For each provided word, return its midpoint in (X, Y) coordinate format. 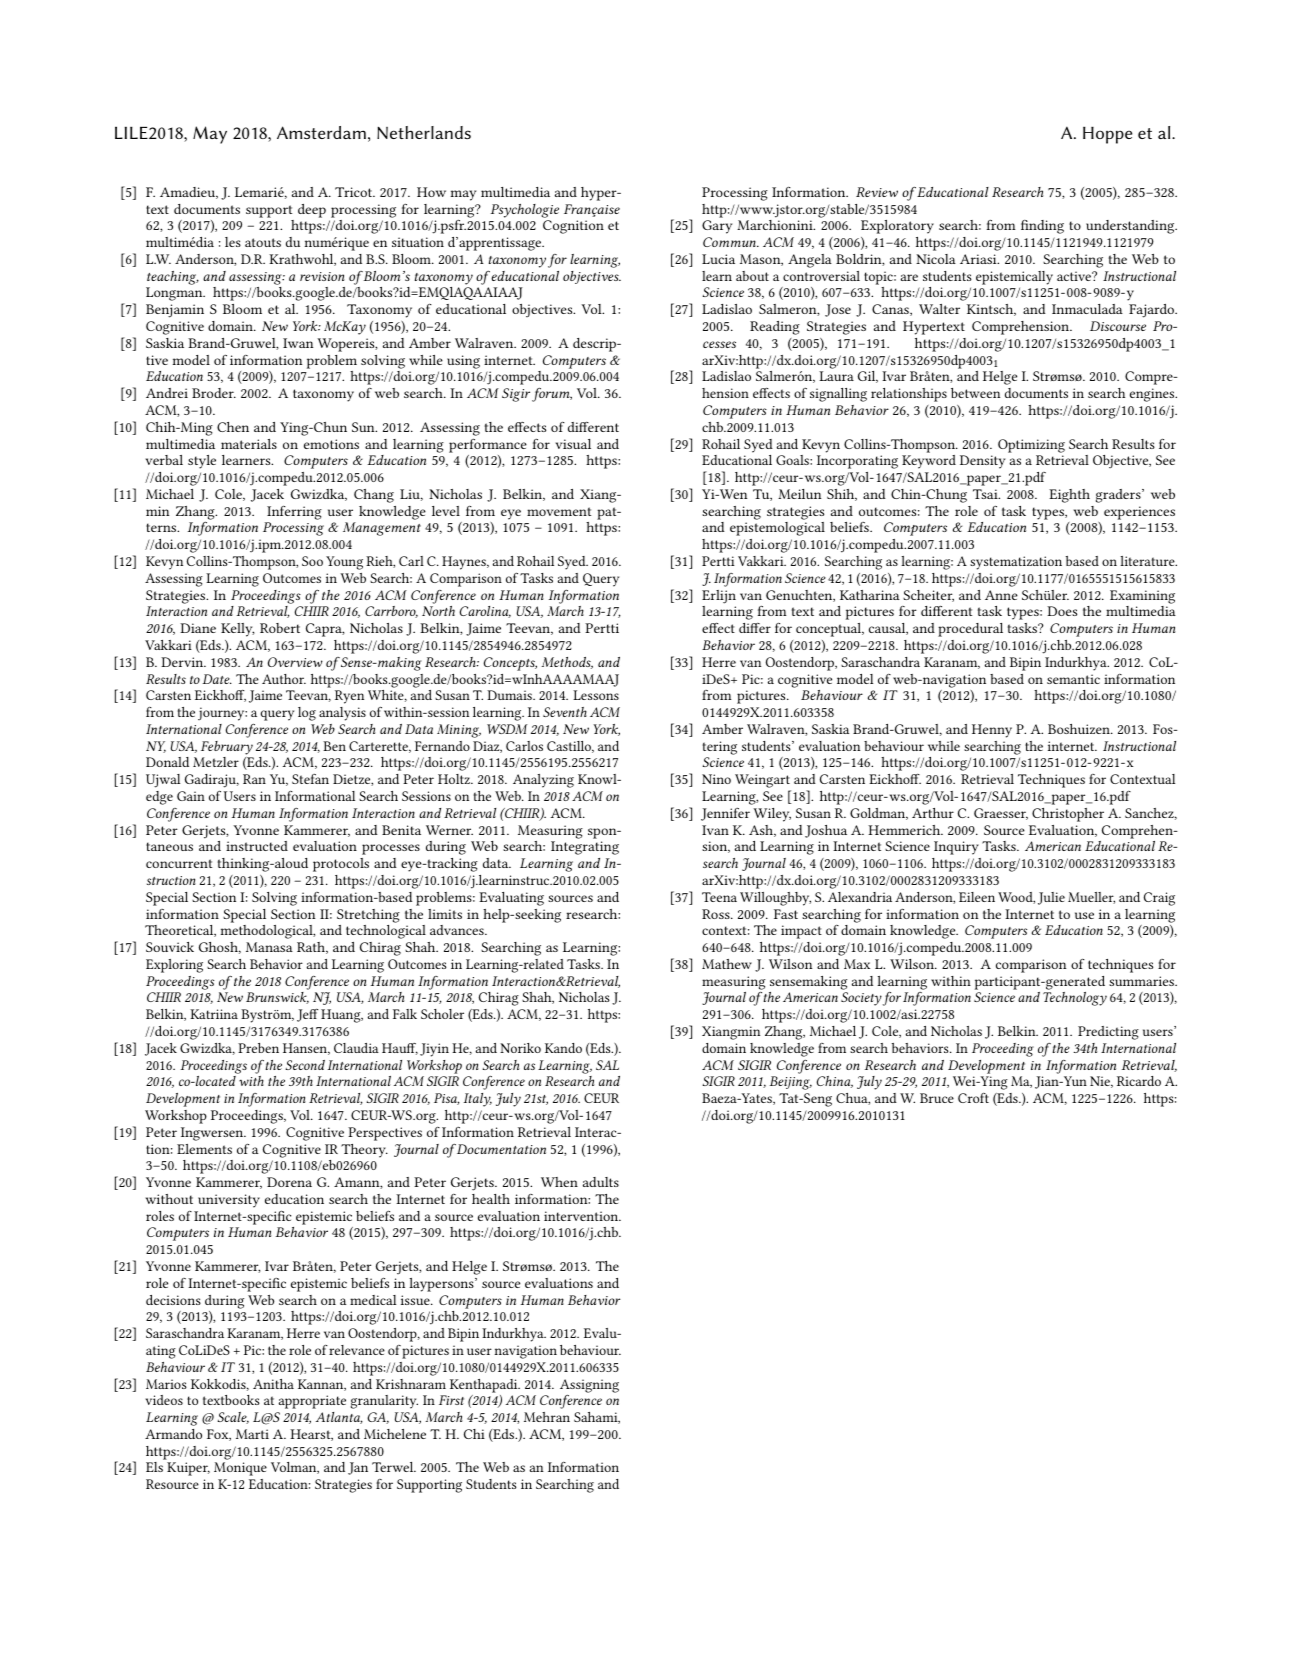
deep (312, 211)
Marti (252, 1434)
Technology (1075, 999)
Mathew (727, 964)
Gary (717, 227)
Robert (280, 628)
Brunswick (277, 998)
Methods (567, 663)
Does (1062, 611)
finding (1042, 227)
